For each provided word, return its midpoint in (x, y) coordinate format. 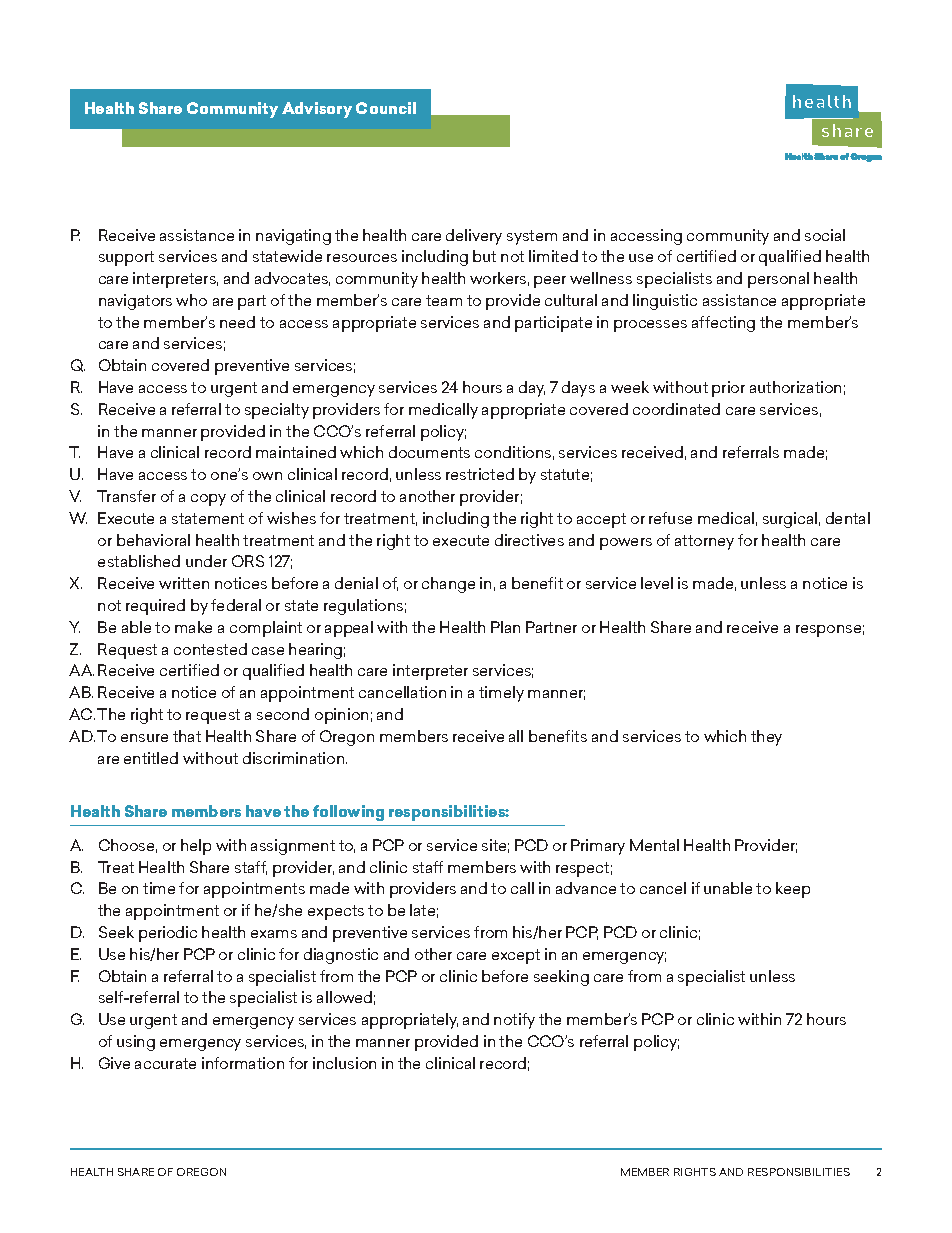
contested (210, 649)
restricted (480, 474)
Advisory (317, 110)
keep (793, 890)
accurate (165, 1063)
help (196, 847)
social (825, 235)
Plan (505, 627)
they (766, 738)
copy (208, 500)
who (191, 300)
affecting (723, 324)
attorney (704, 542)
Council (386, 108)
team (444, 300)
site (495, 846)
